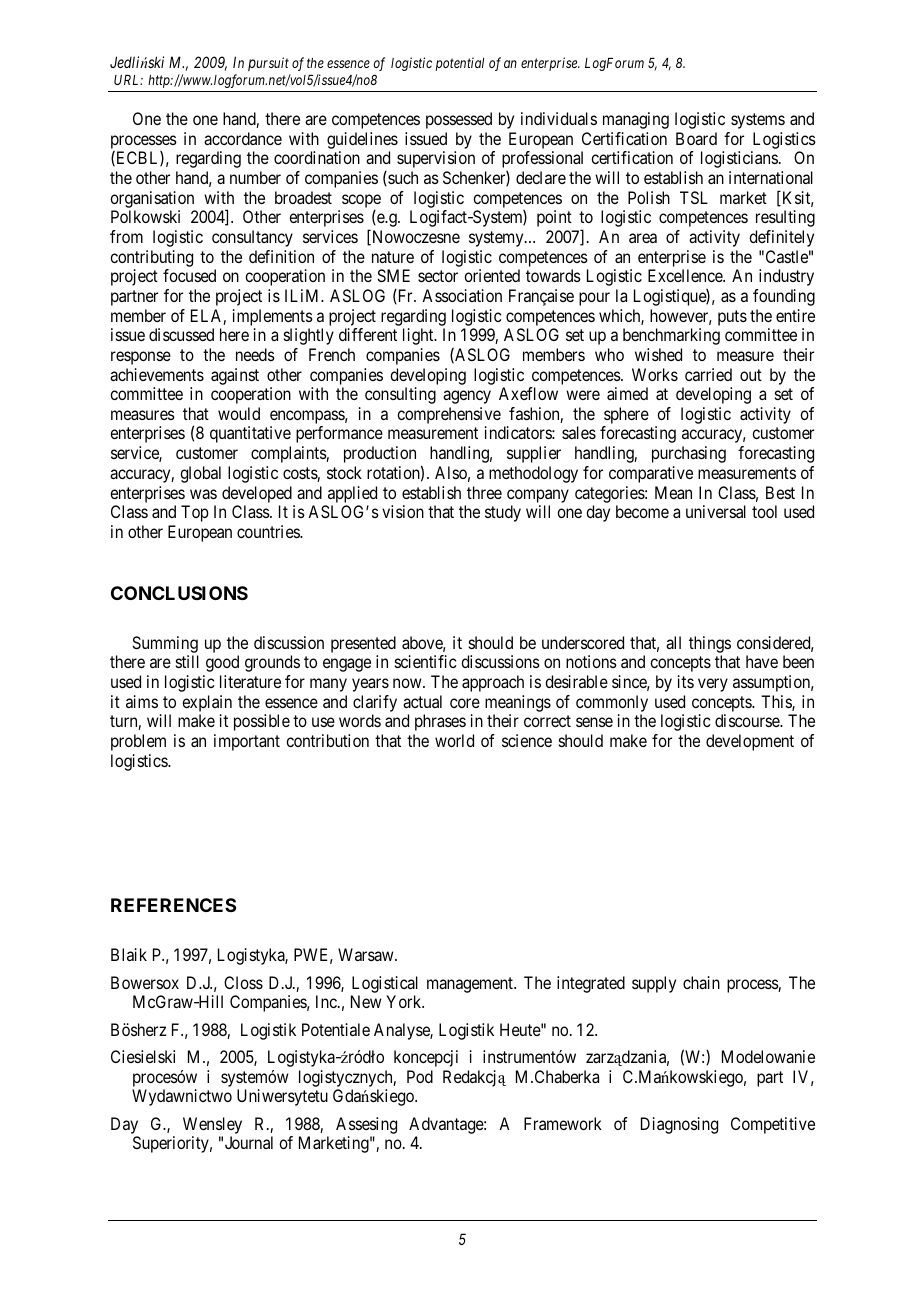  Describe the element at coordinates (750, 742) in the document. I see `development` at that location.
